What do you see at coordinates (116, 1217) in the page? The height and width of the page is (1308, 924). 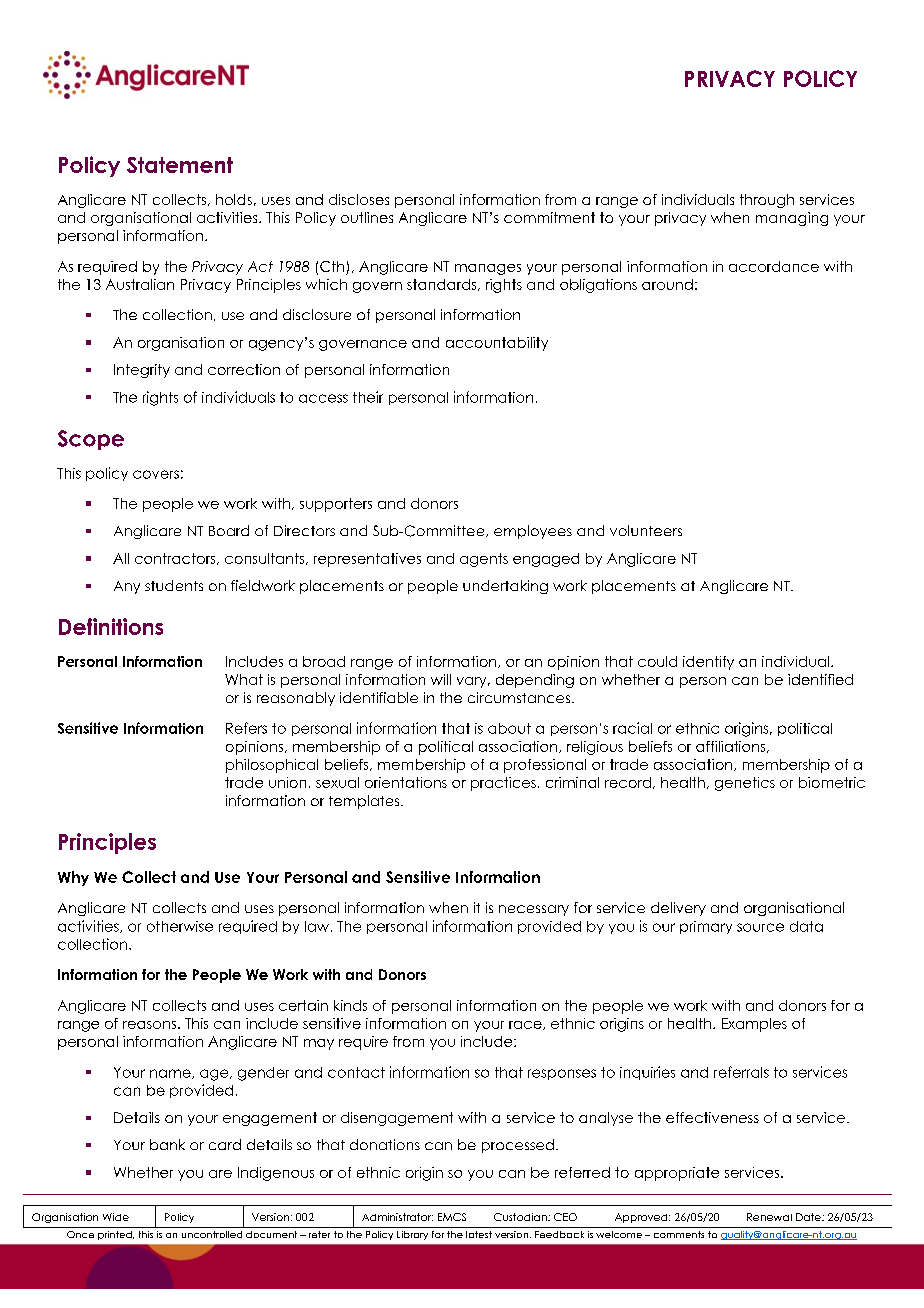 I see `Wide` at bounding box center [116, 1217].
